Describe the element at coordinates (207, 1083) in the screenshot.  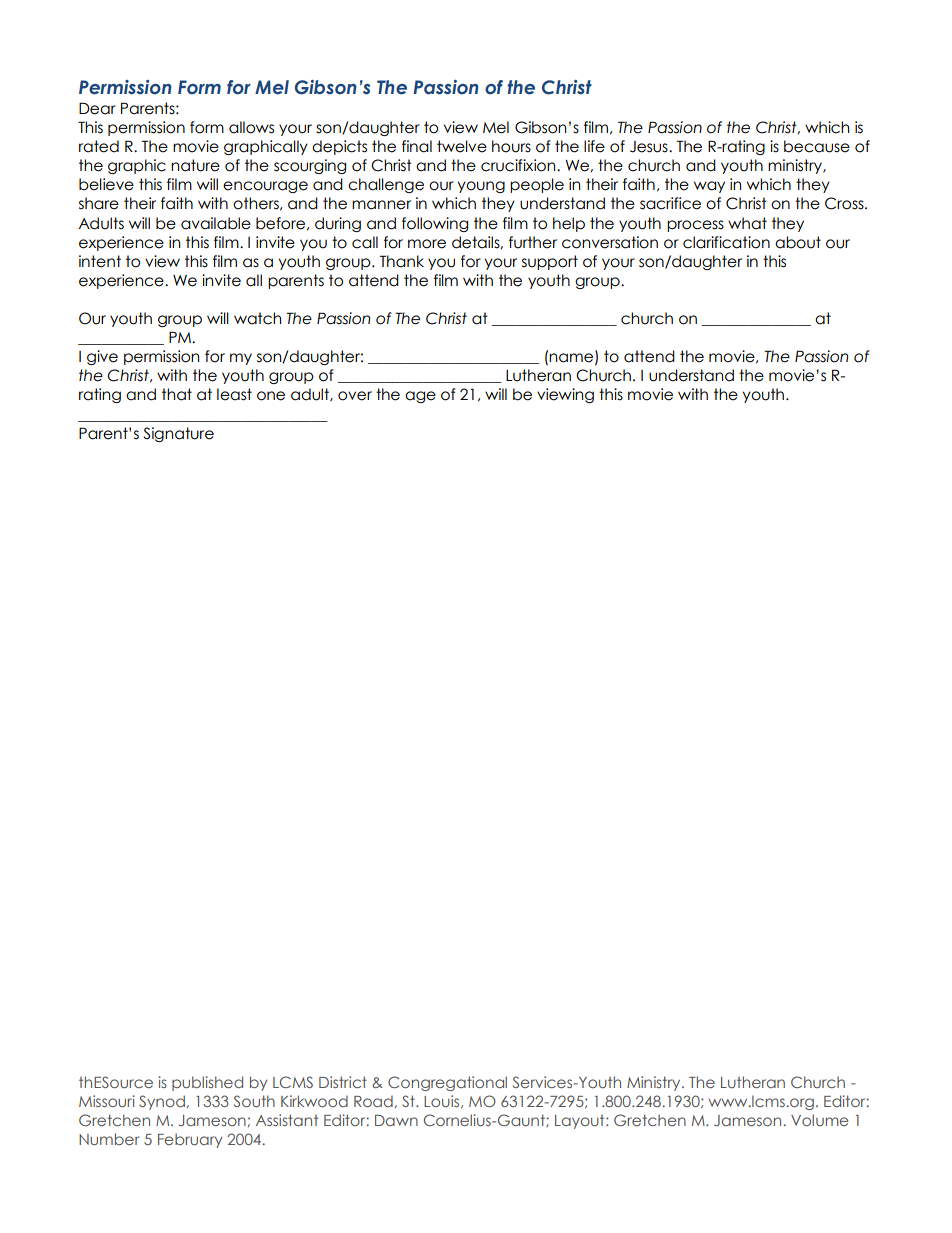
I see `published` at that location.
